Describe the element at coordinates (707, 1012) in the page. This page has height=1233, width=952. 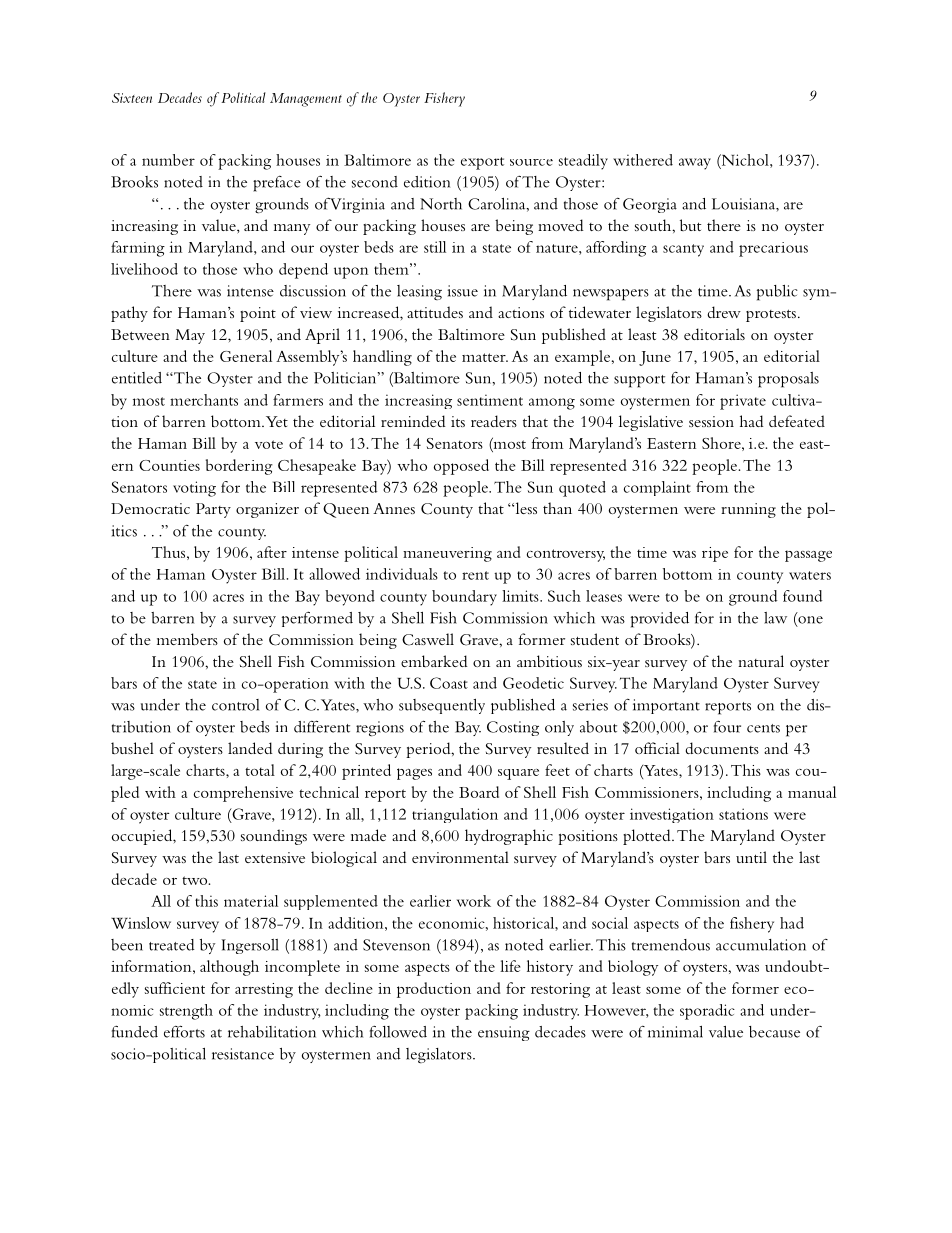
I see `sporadic` at that location.
